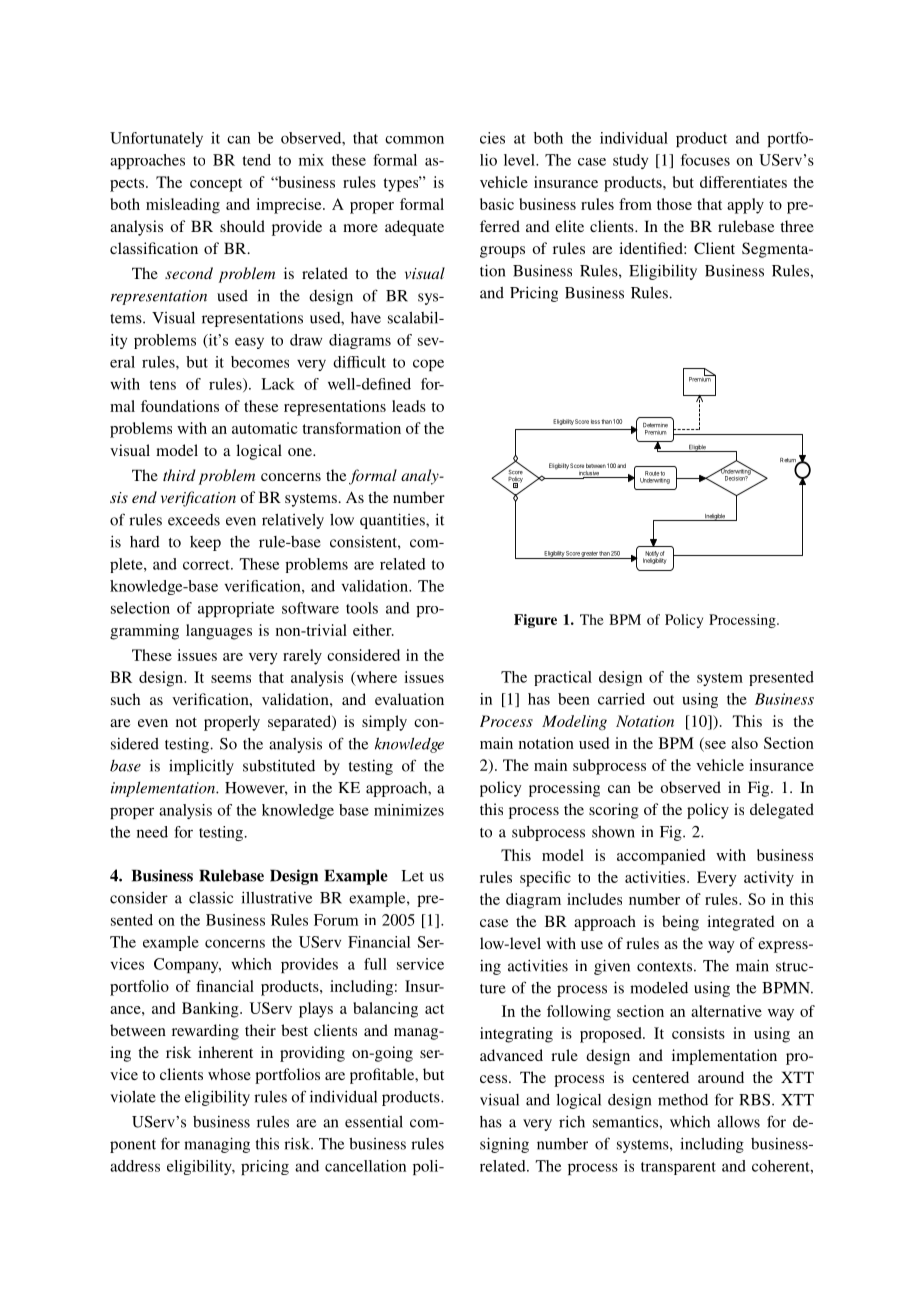  What do you see at coordinates (409, 810) in the screenshot?
I see `minimizes` at bounding box center [409, 810].
